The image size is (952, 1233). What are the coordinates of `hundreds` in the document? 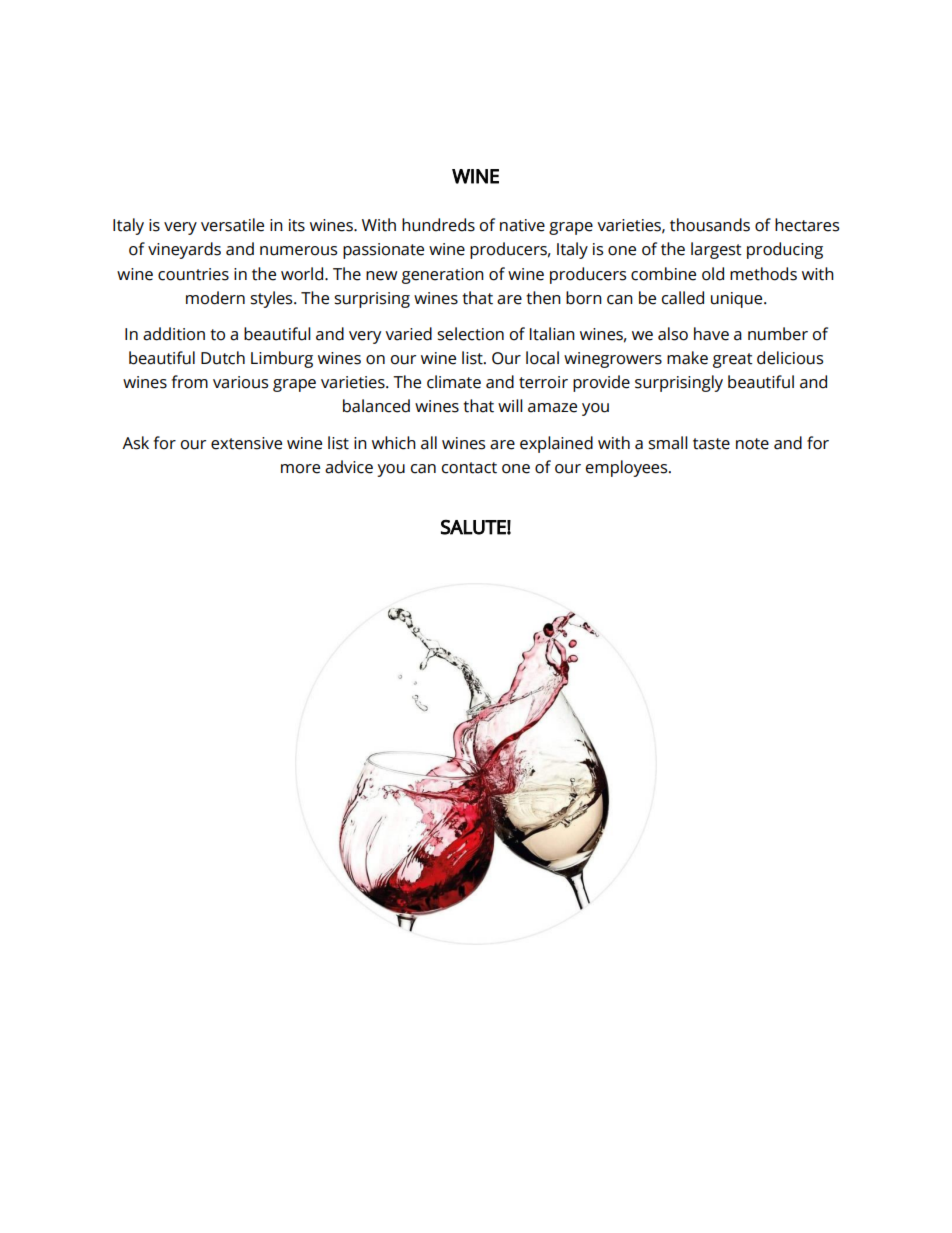 It's located at (438, 225).
